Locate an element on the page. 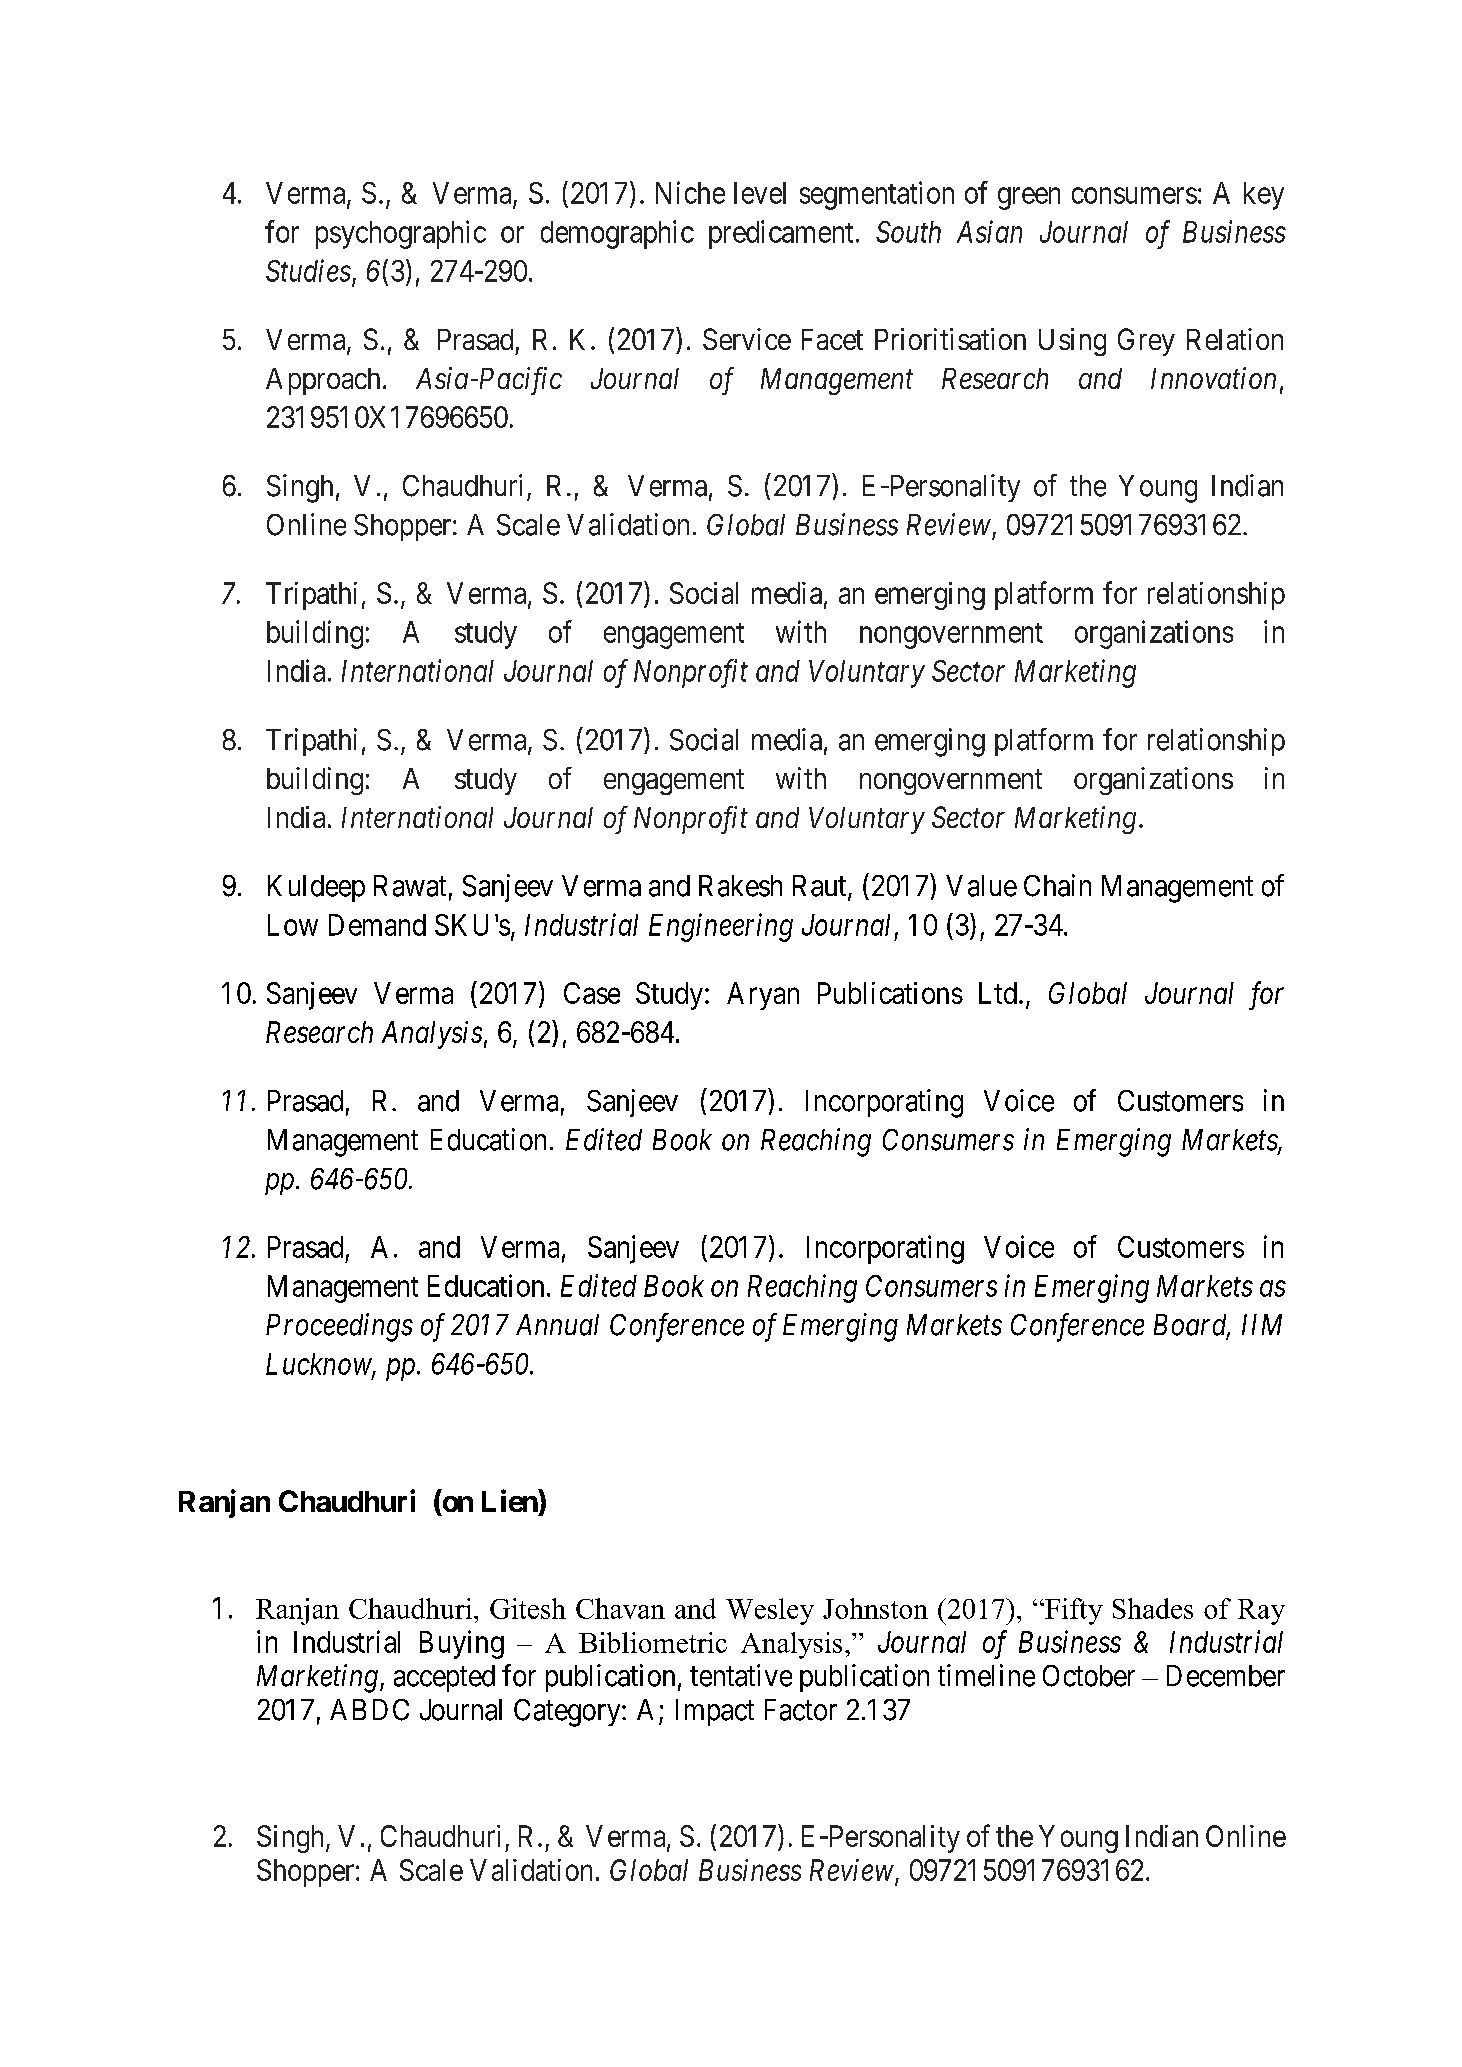 Image resolution: width=1462 pixels, height=2067 pixels. Aryan is located at coordinates (763, 996).
